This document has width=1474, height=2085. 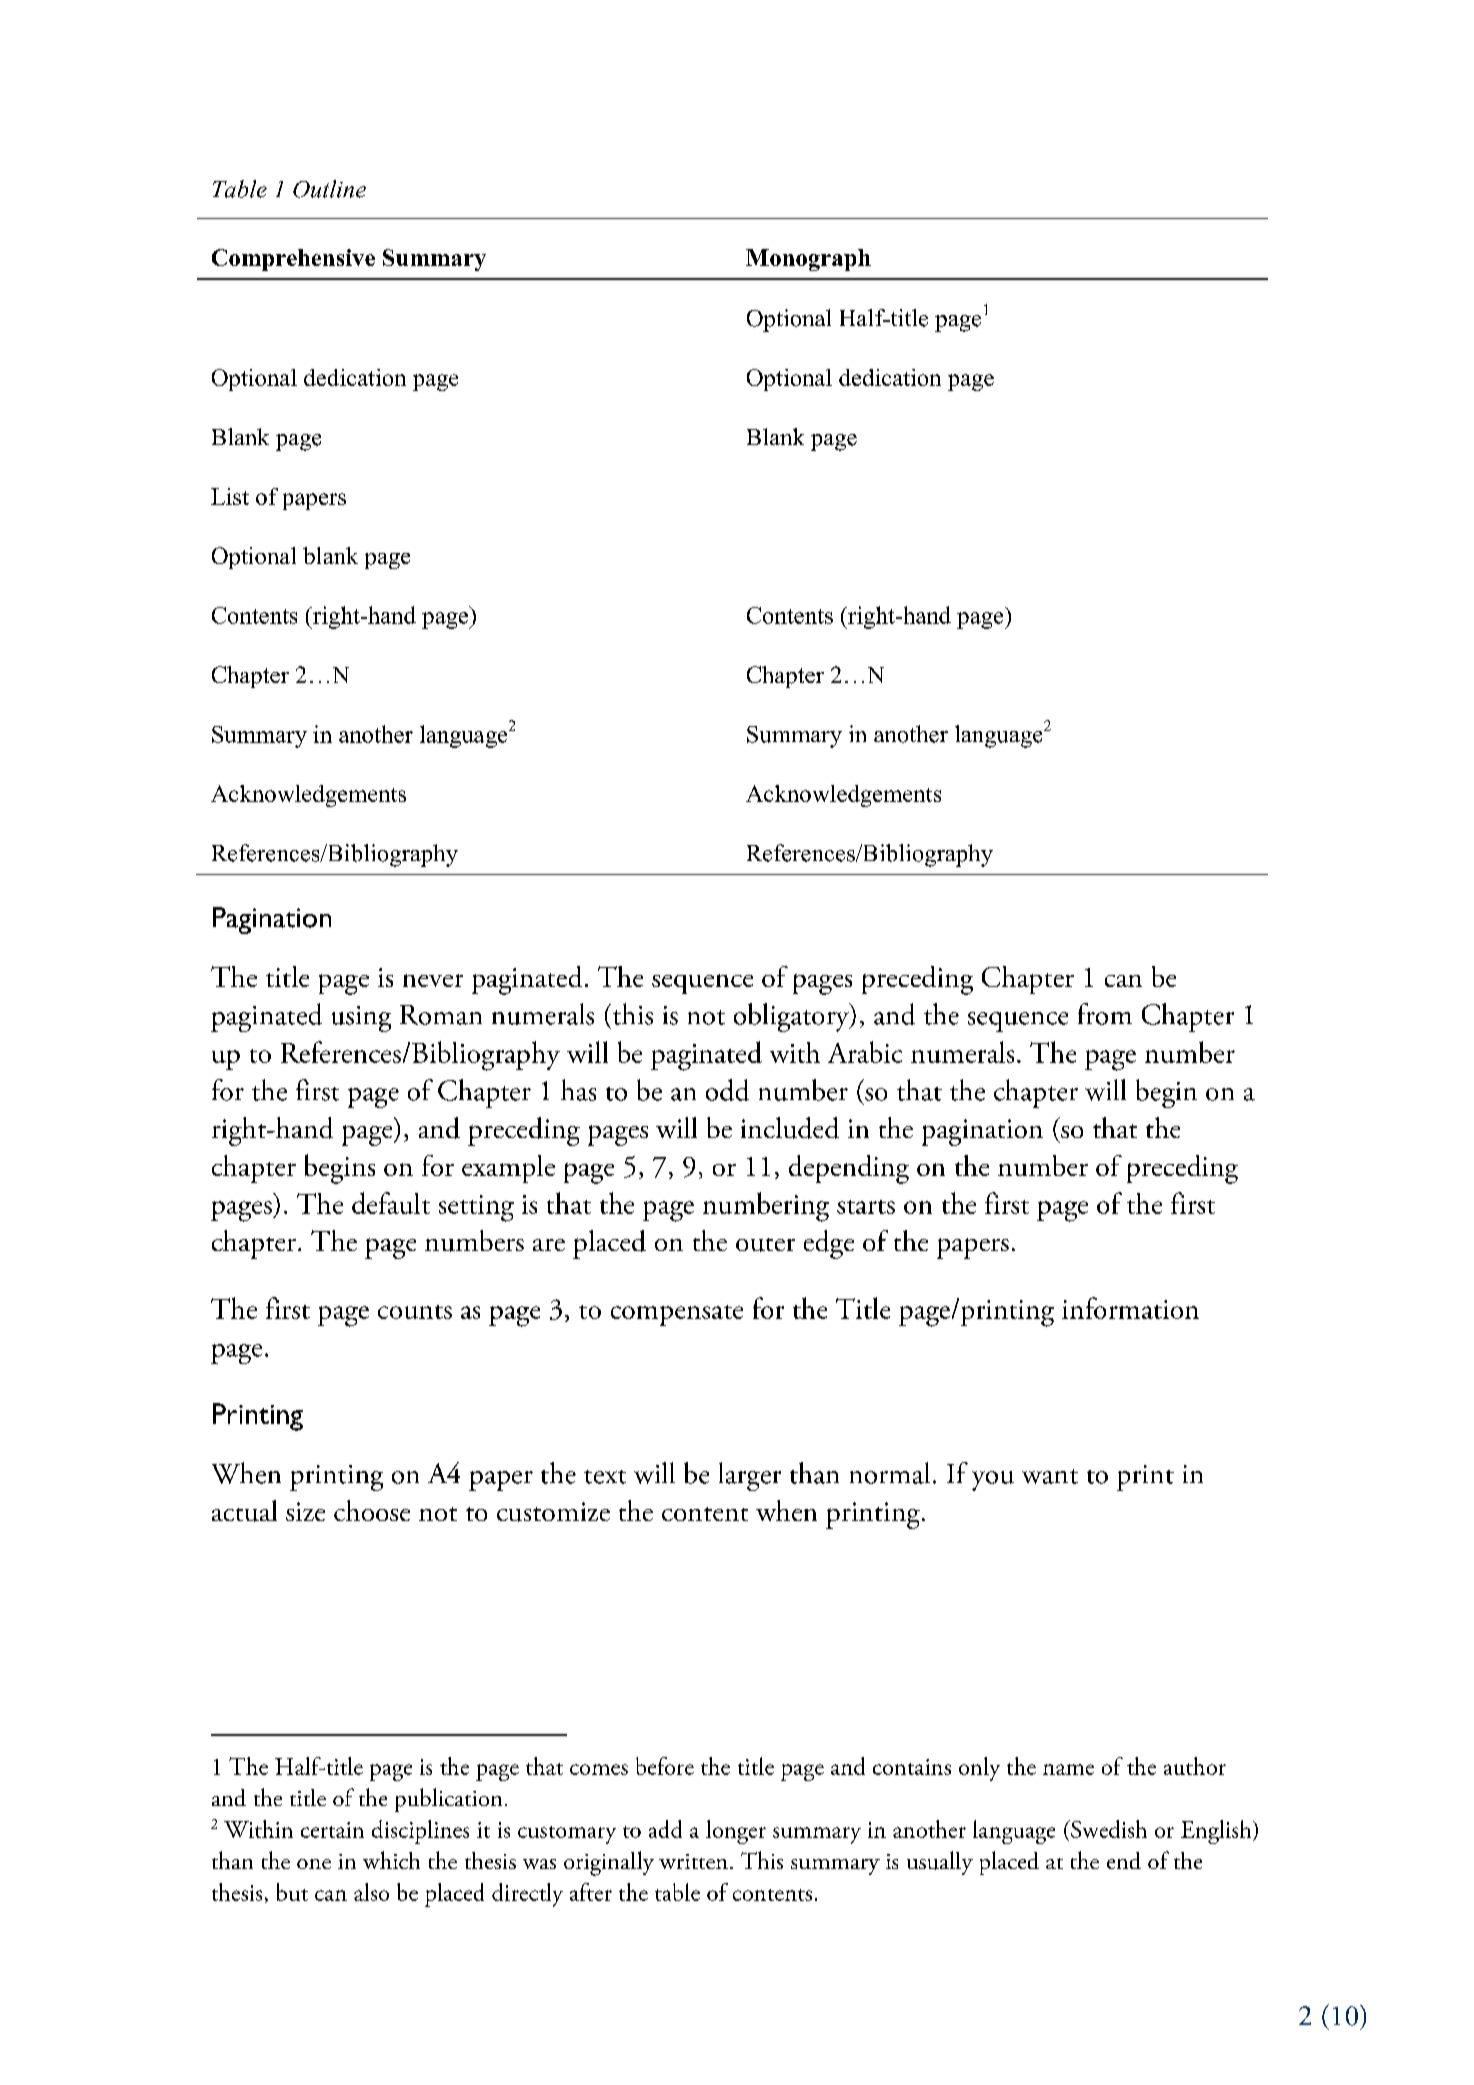 What do you see at coordinates (1105, 1014) in the document?
I see `from` at bounding box center [1105, 1014].
